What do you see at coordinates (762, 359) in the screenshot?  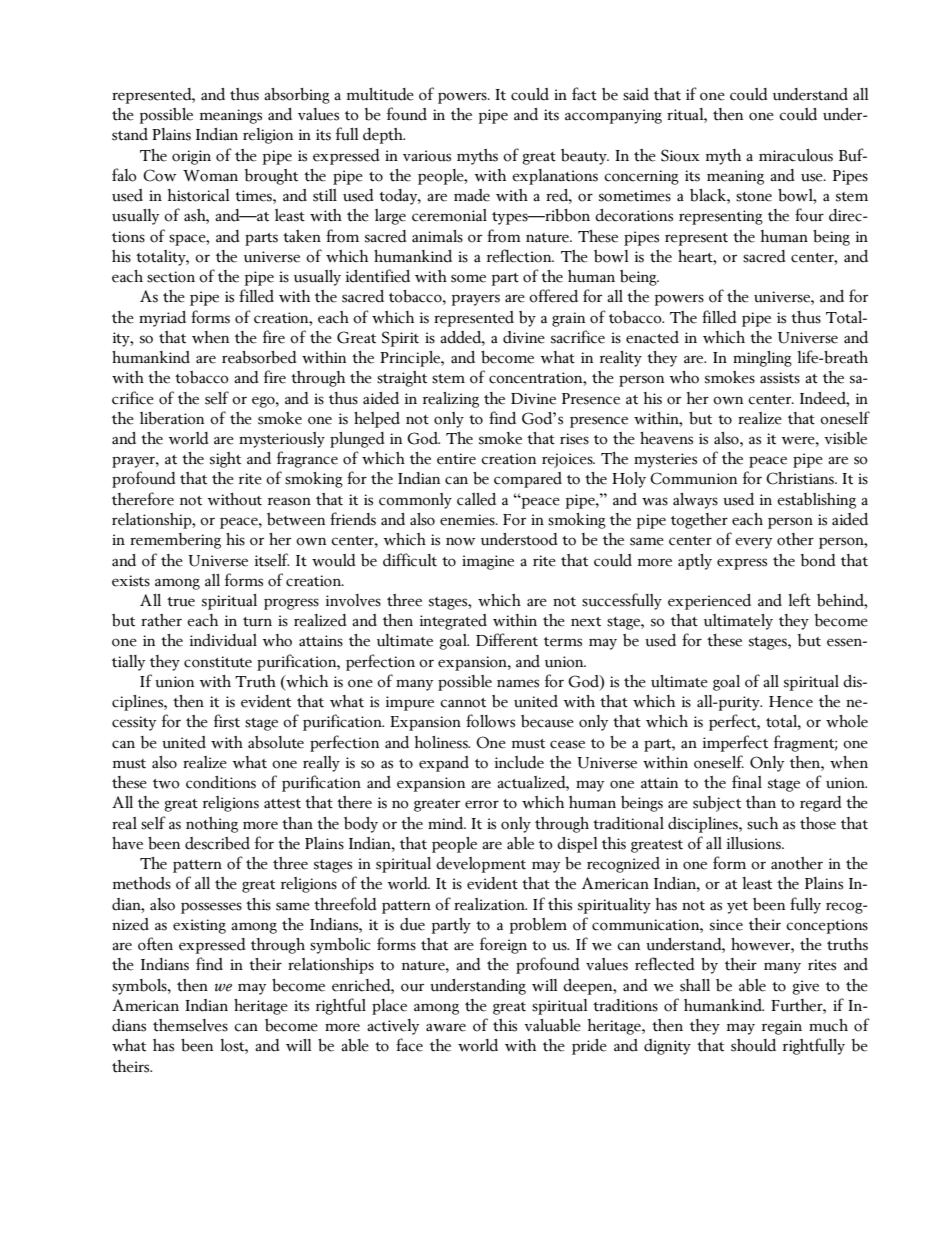 I see `mingling` at bounding box center [762, 359].
